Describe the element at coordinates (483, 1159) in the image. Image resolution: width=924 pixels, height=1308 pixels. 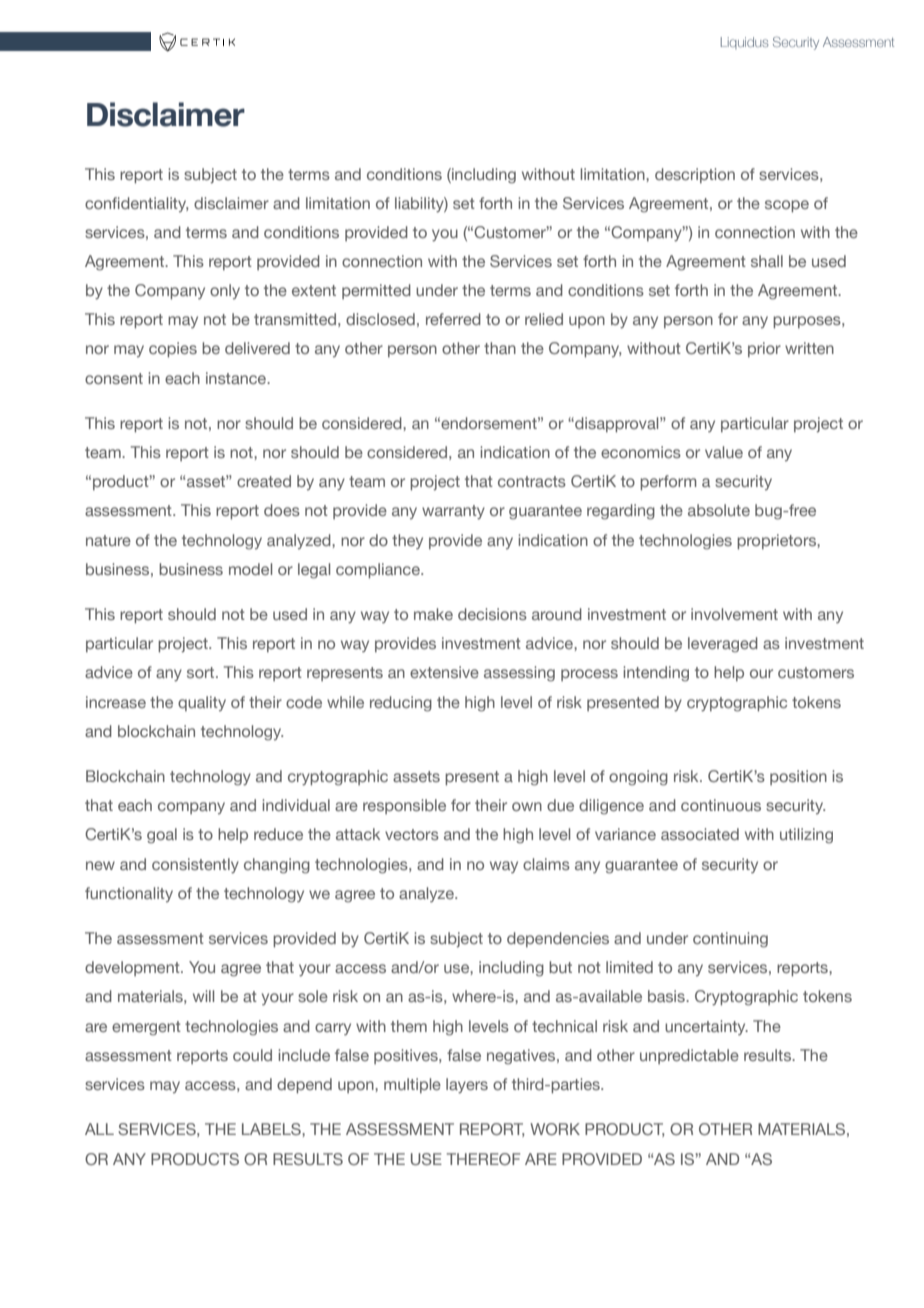
I see `THEREOF` at that location.
